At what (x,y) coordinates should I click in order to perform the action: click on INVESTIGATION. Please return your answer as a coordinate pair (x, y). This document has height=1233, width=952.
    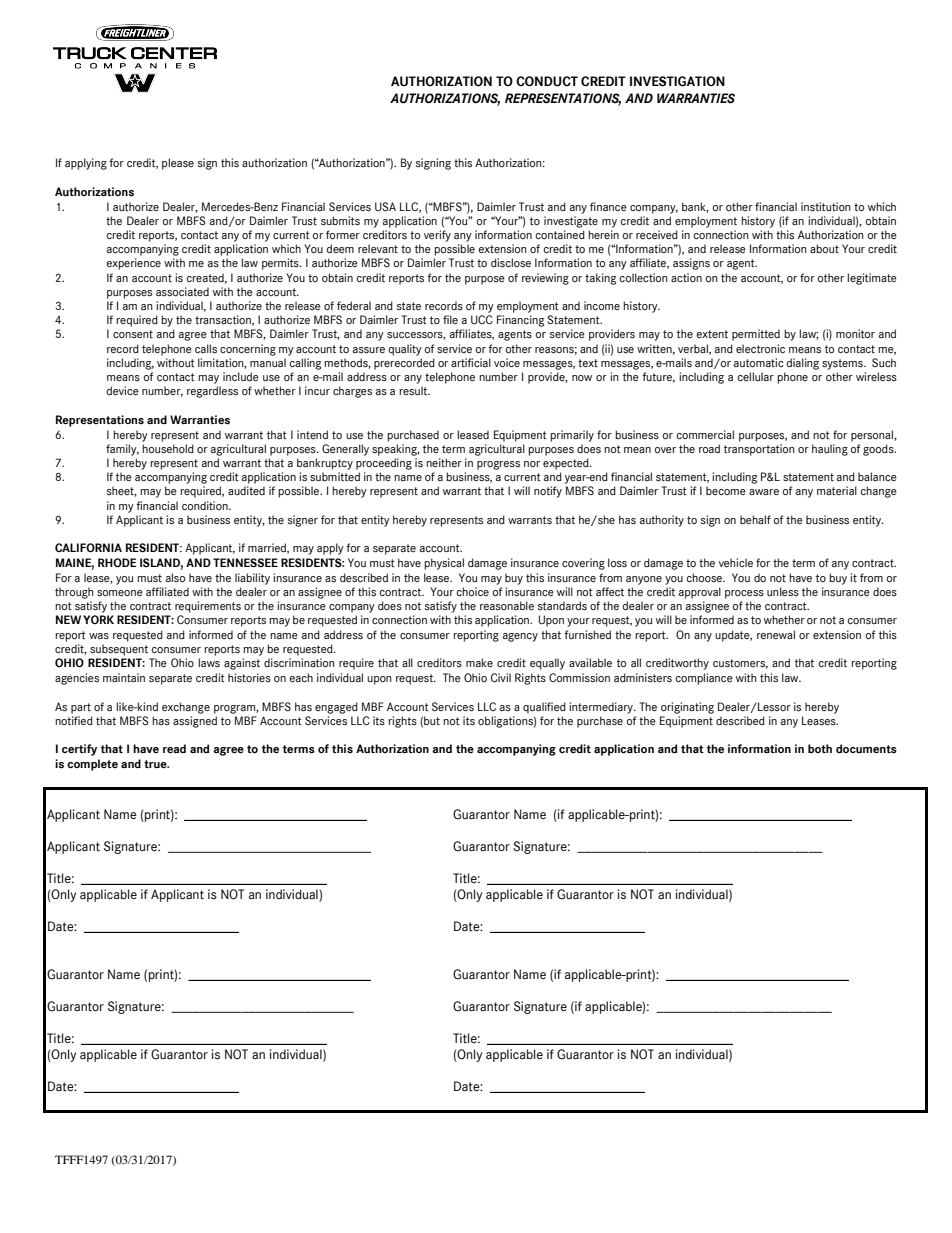
    Looking at the image, I should click on (677, 81).
